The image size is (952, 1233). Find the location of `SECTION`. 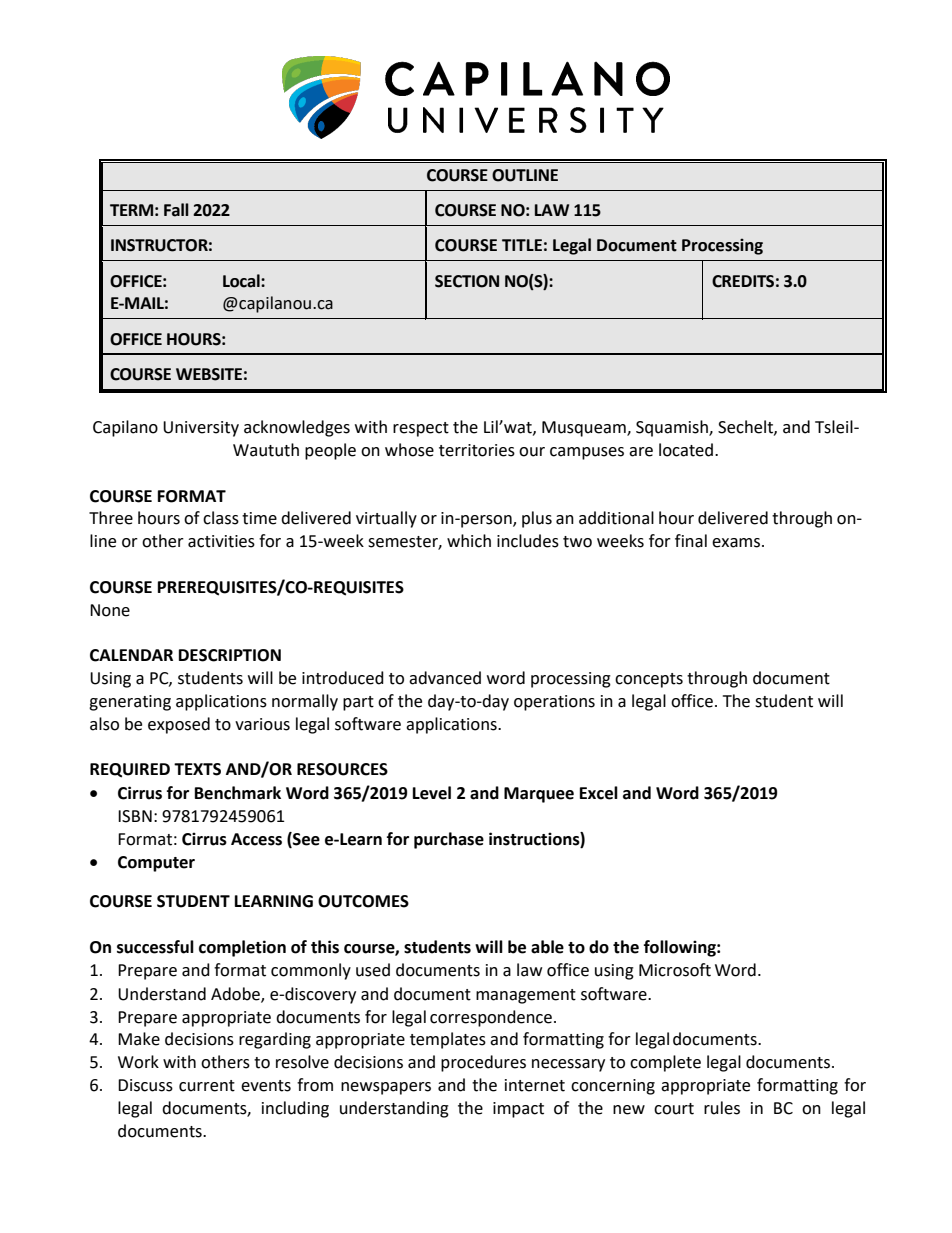

SECTION is located at coordinates (467, 281).
